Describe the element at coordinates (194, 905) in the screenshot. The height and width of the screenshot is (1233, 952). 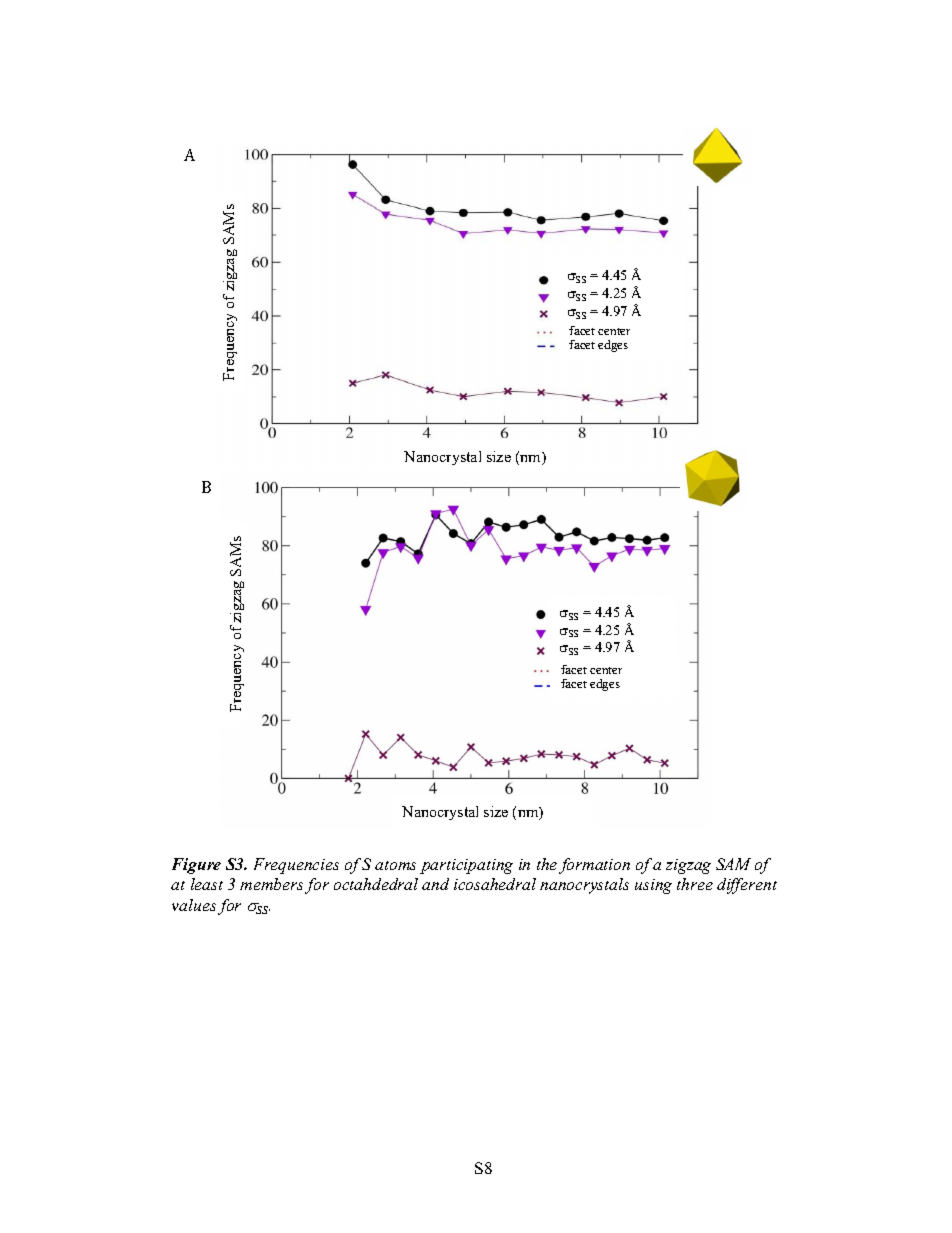
I see `values` at that location.
